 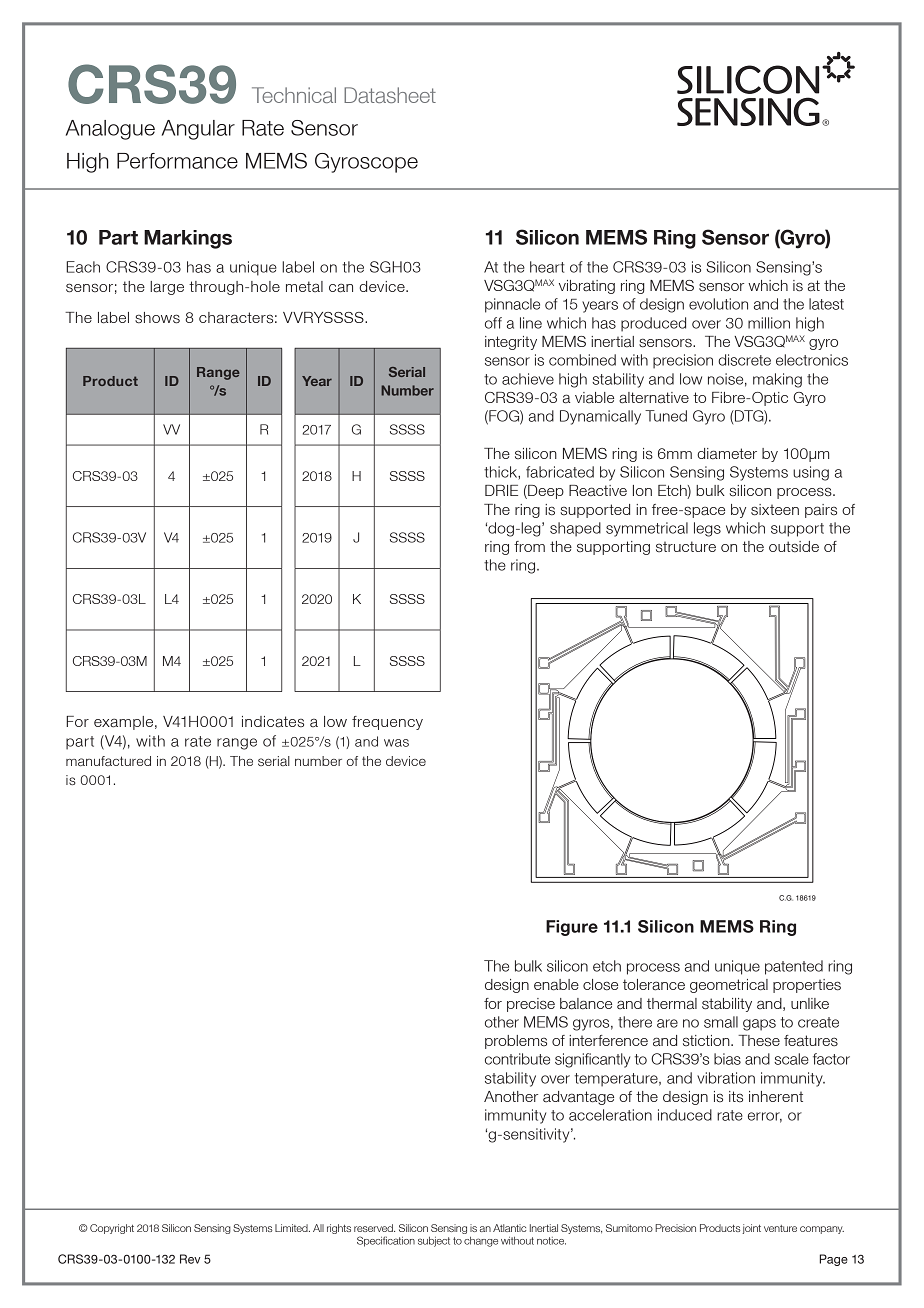 I want to click on Figure, so click(x=572, y=928).
